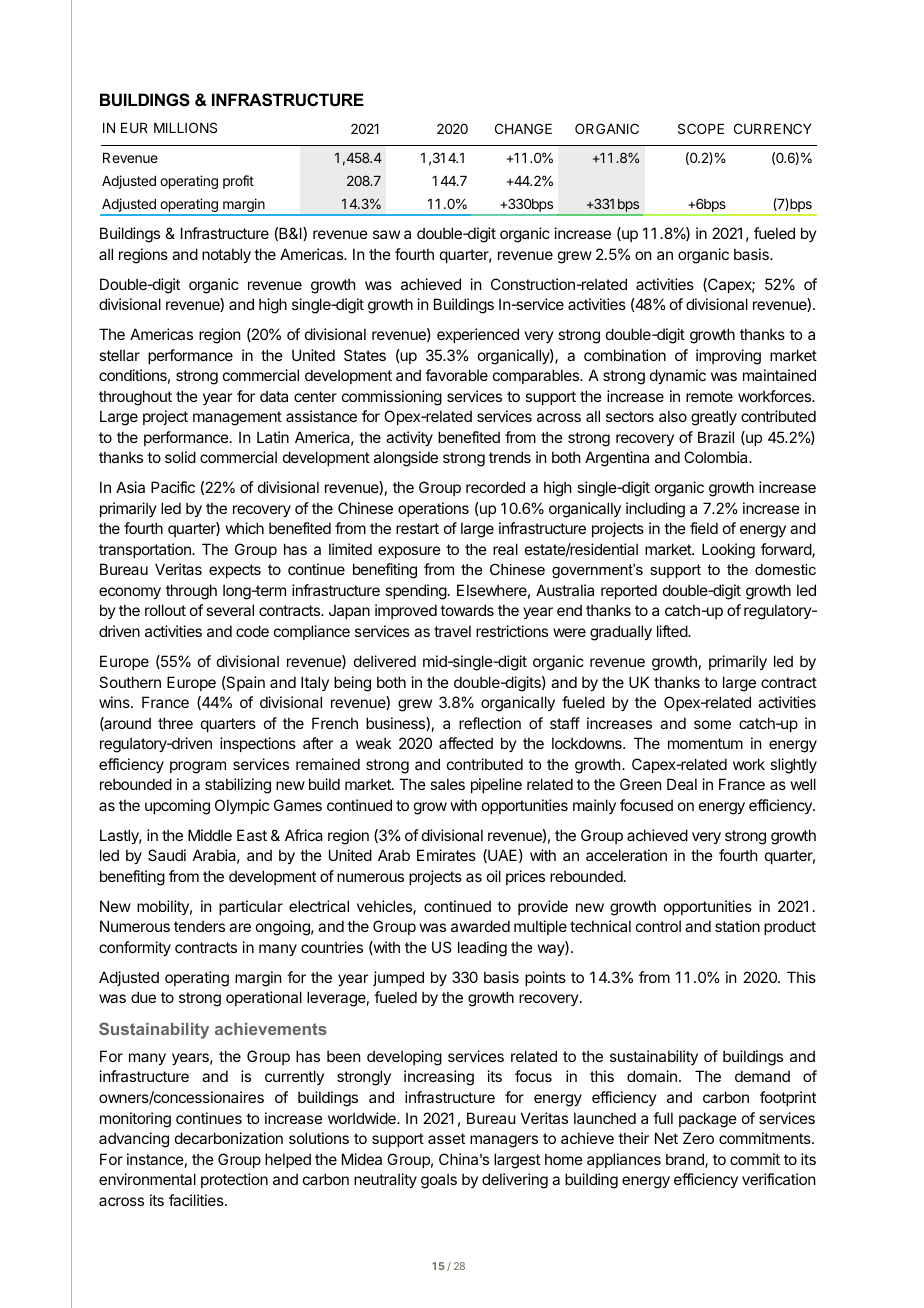  Describe the element at coordinates (452, 631) in the screenshot. I see `travel` at that location.
